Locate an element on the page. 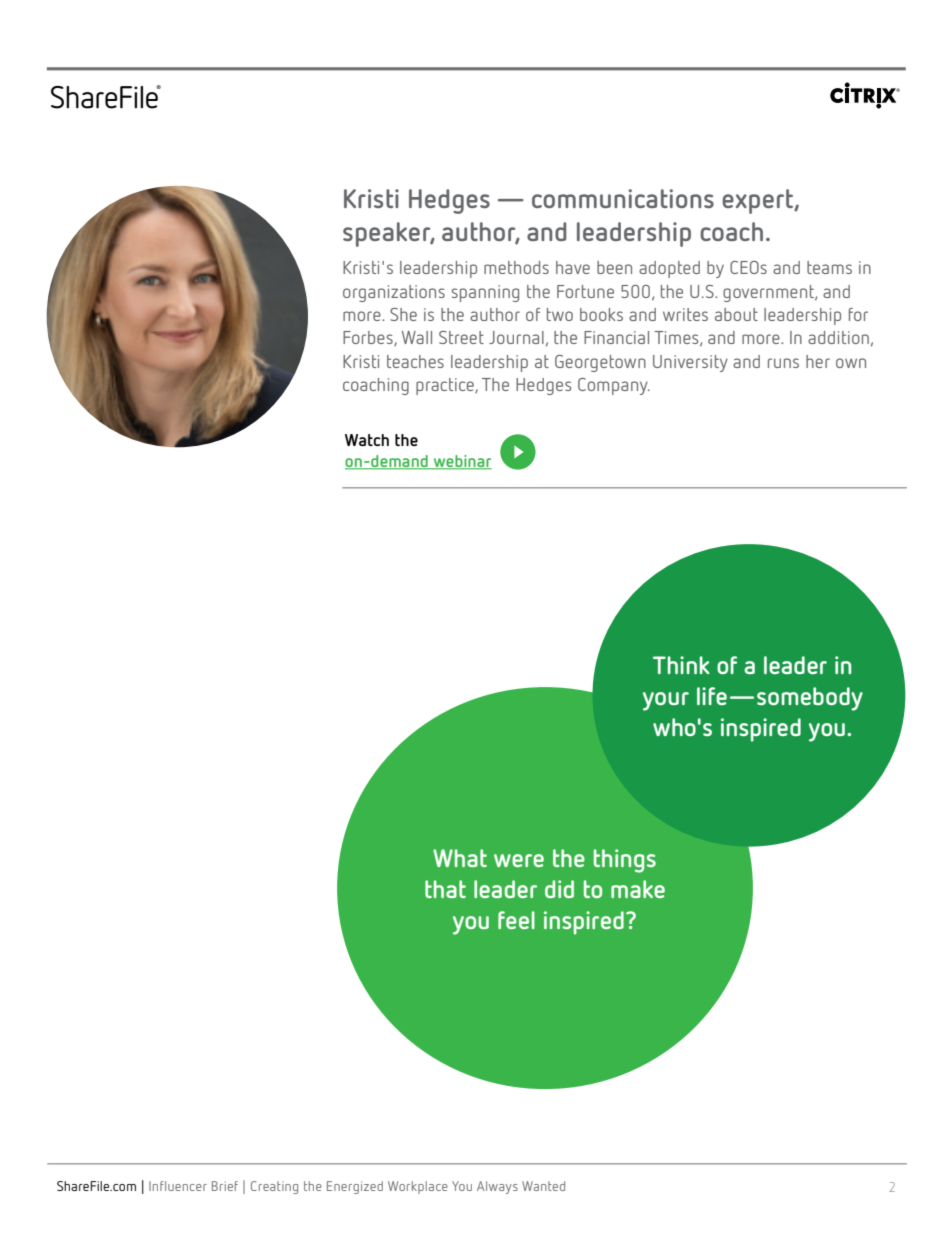 This document has width=952, height=1233. Wanted is located at coordinates (543, 1186).
